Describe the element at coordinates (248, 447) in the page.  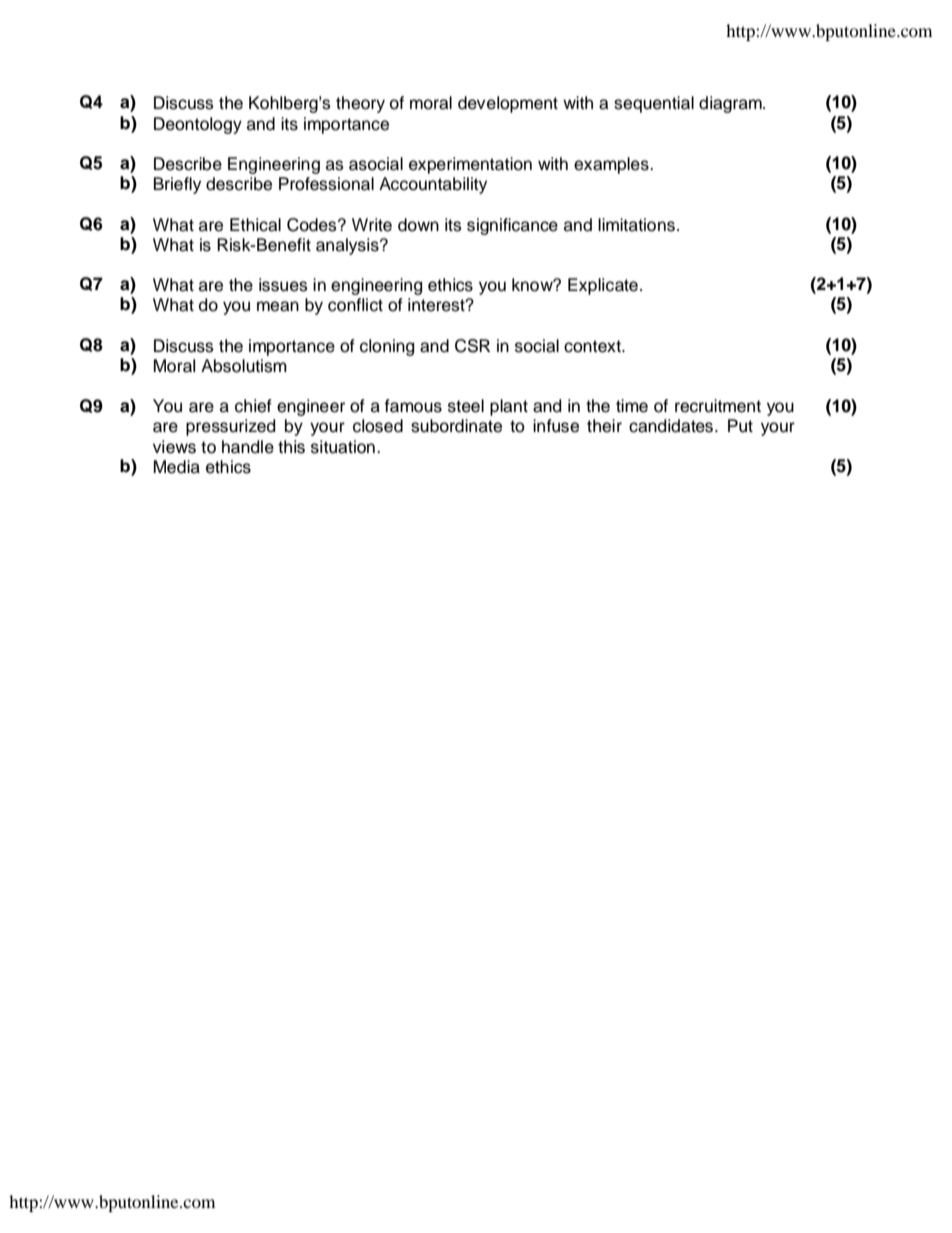
I see `handle` at that location.
